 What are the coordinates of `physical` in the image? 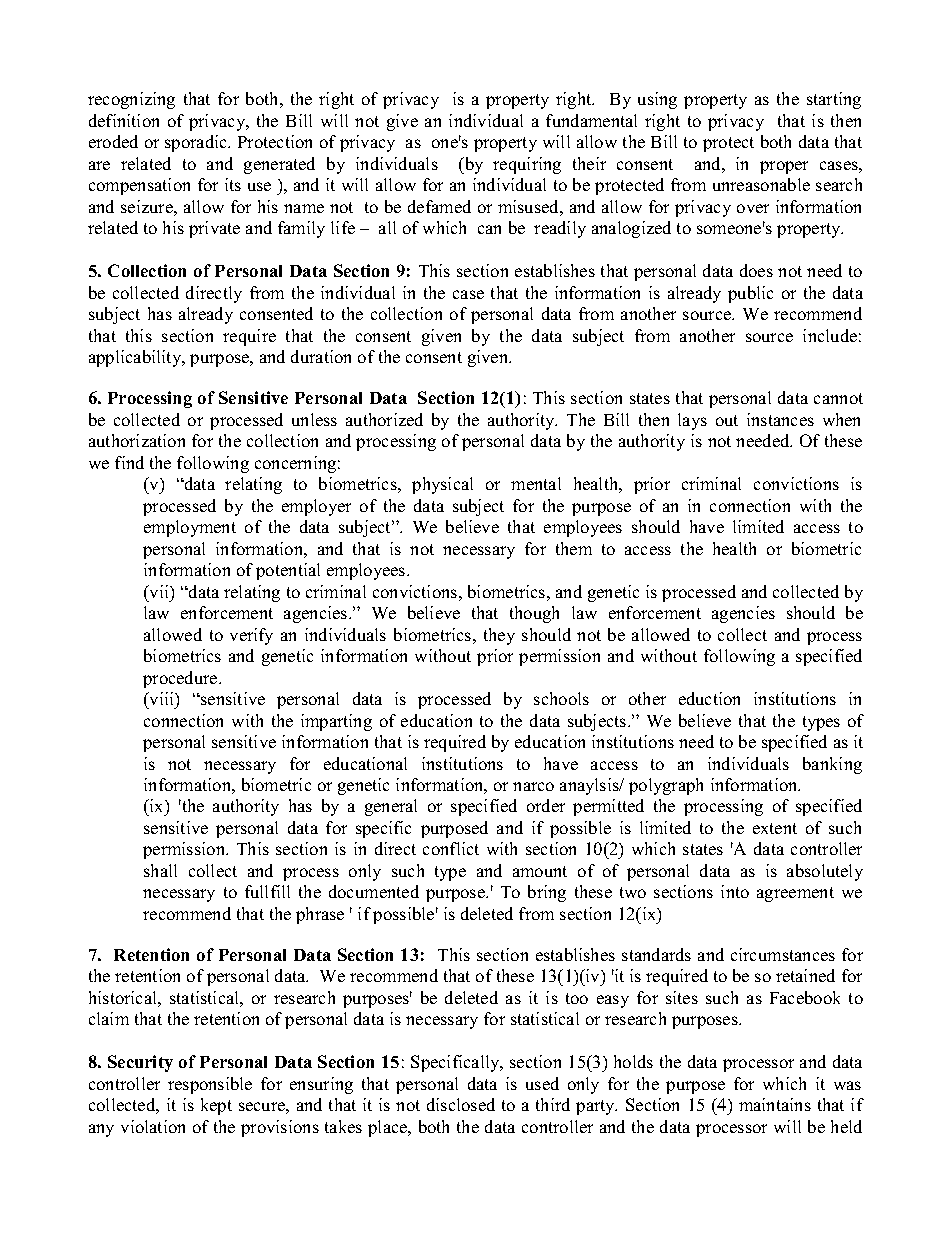 It's located at (442, 485).
